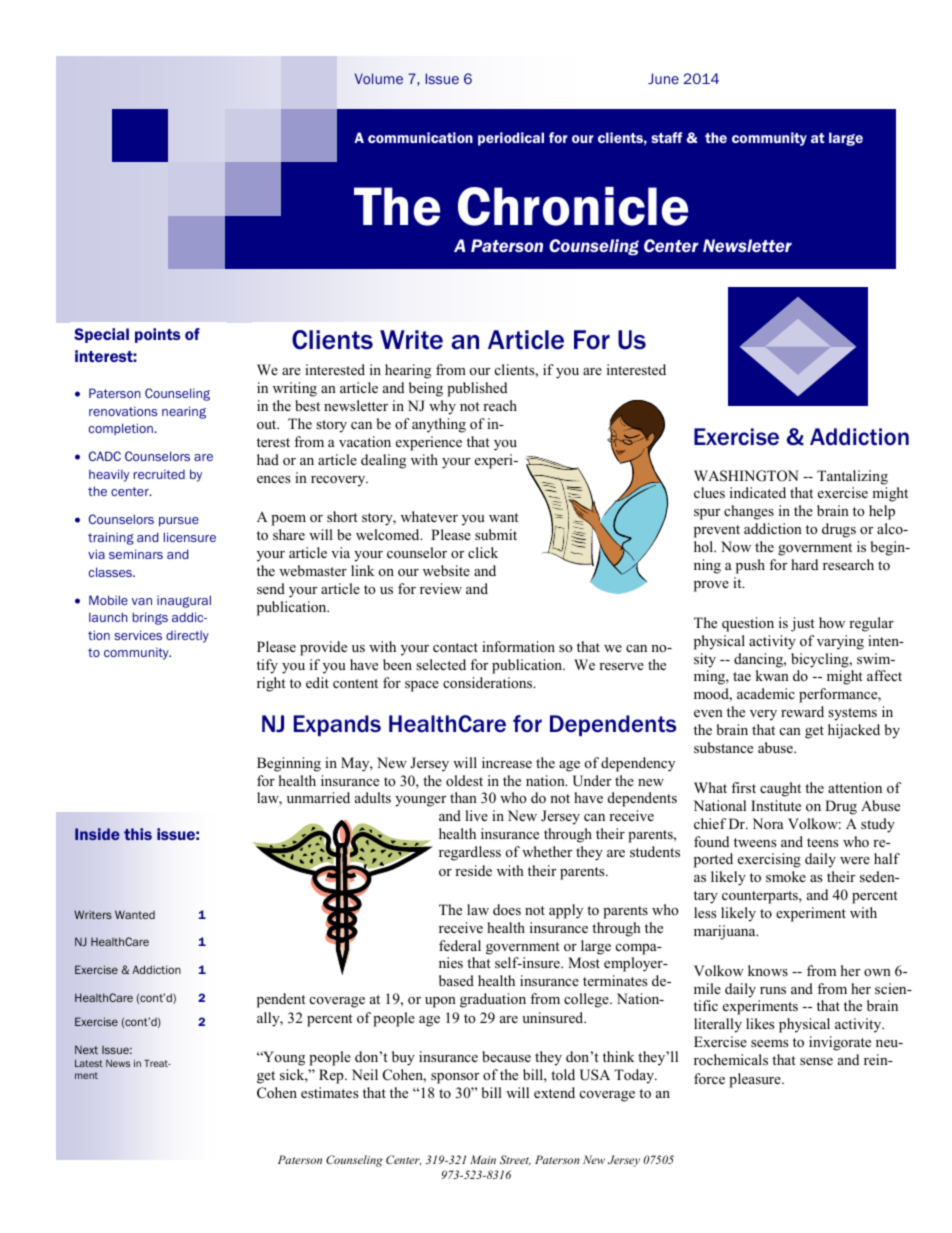  Describe the element at coordinates (379, 78) in the screenshot. I see `Volume` at that location.
